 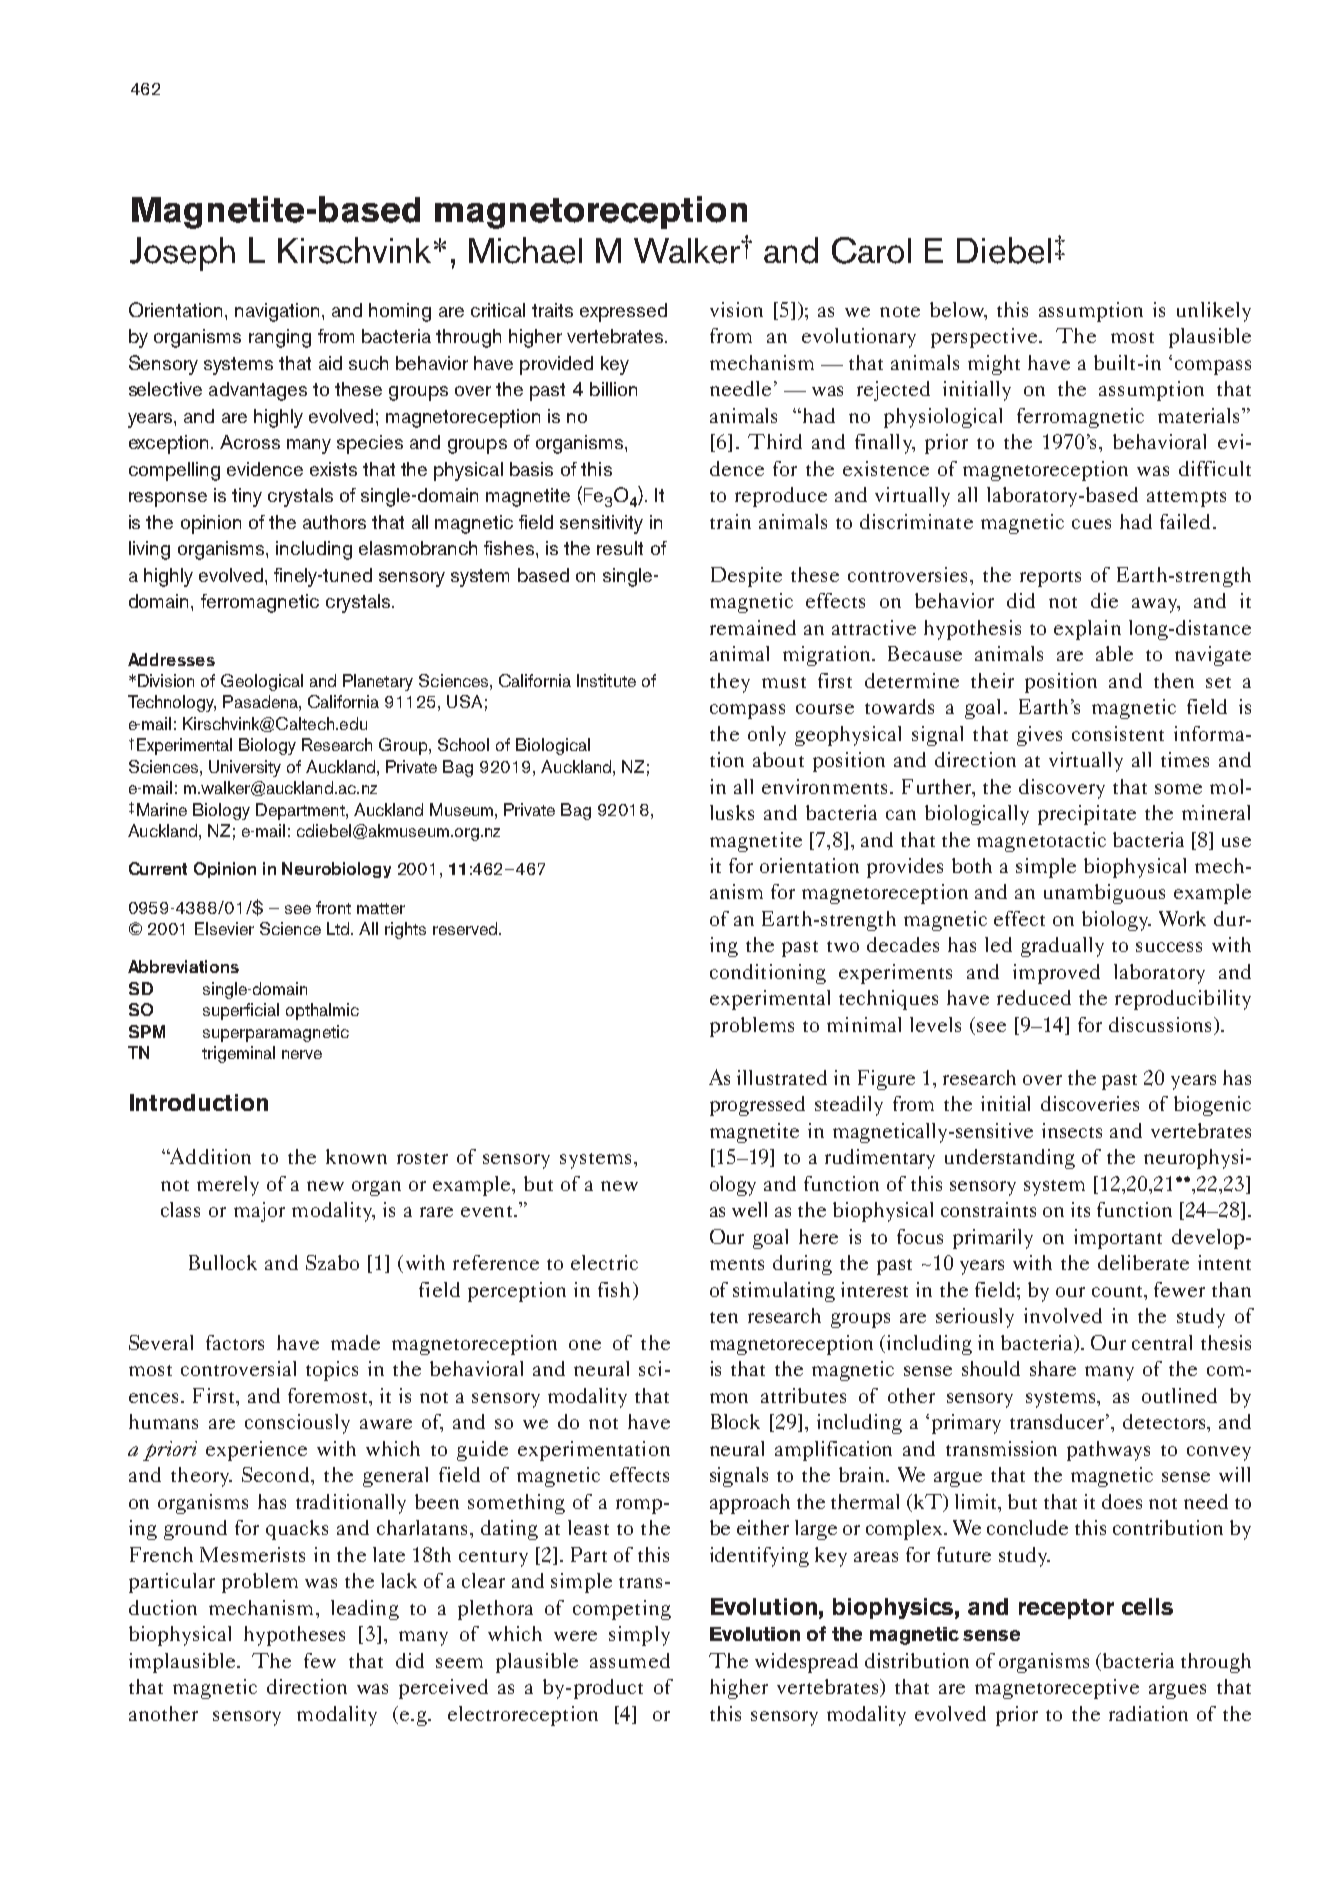 What do you see at coordinates (1087, 630) in the screenshot?
I see `explain` at bounding box center [1087, 630].
